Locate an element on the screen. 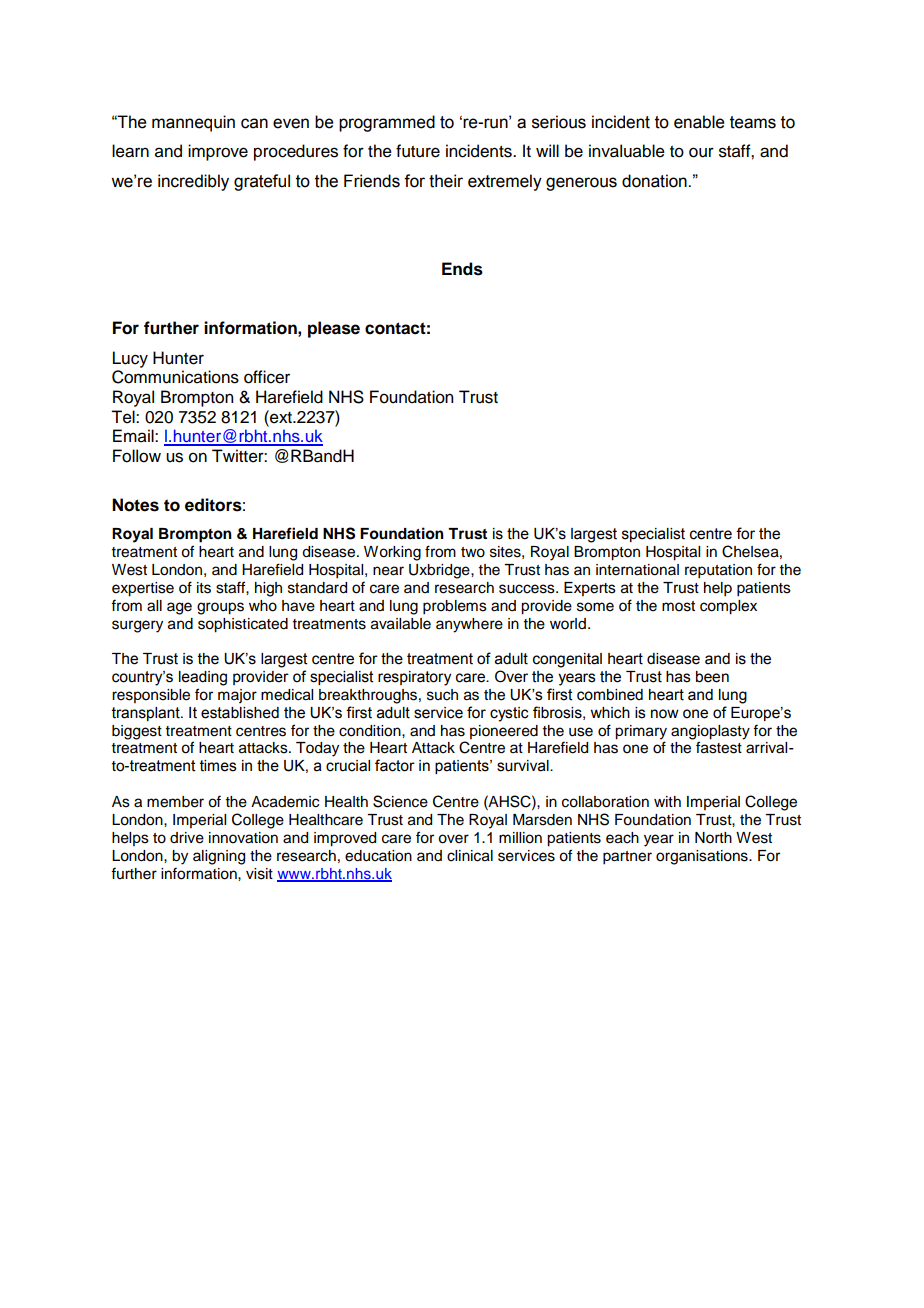 The height and width of the screenshot is (1308, 924). mannequin is located at coordinates (193, 123).
